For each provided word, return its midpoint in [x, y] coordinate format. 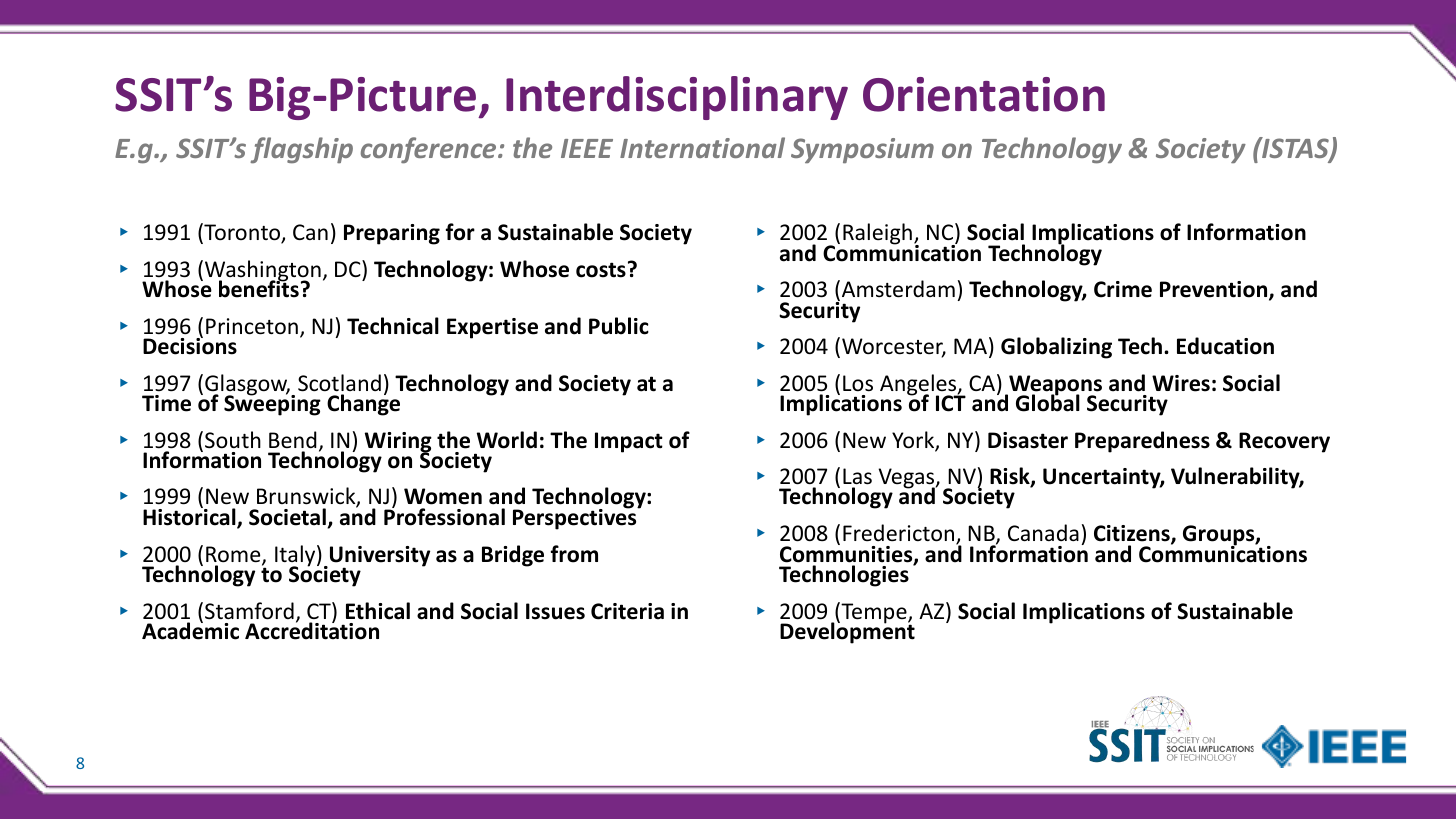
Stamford [249, 611]
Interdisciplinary [677, 98]
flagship [301, 150]
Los [858, 383]
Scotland [339, 383]
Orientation [984, 94]
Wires [1181, 383]
